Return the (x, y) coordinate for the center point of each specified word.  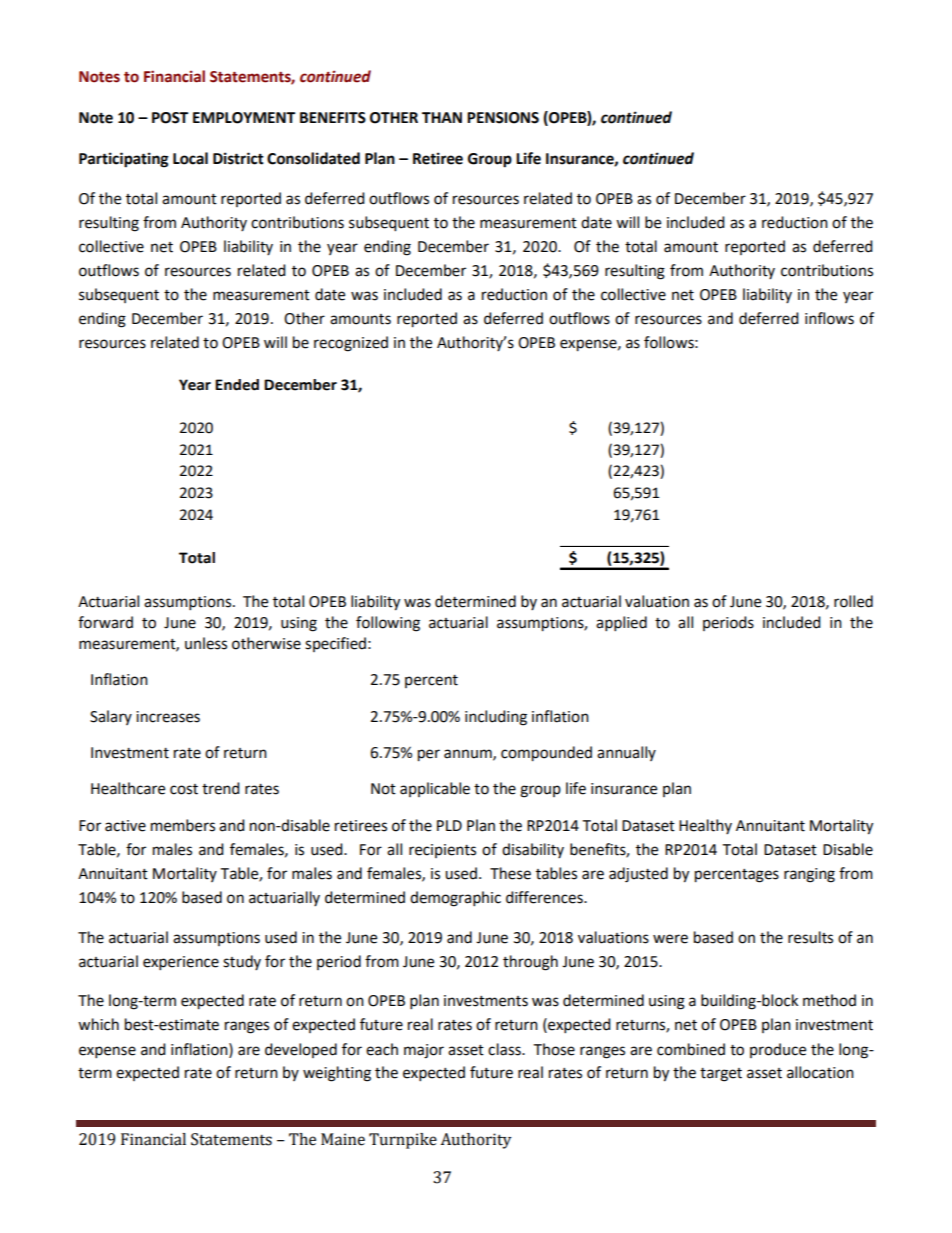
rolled (853, 601)
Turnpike (403, 1141)
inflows (829, 318)
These (510, 873)
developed (301, 1050)
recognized (351, 344)
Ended (237, 385)
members (183, 825)
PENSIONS (503, 118)
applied (621, 624)
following (388, 624)
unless (206, 643)
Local (190, 158)
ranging (809, 875)
